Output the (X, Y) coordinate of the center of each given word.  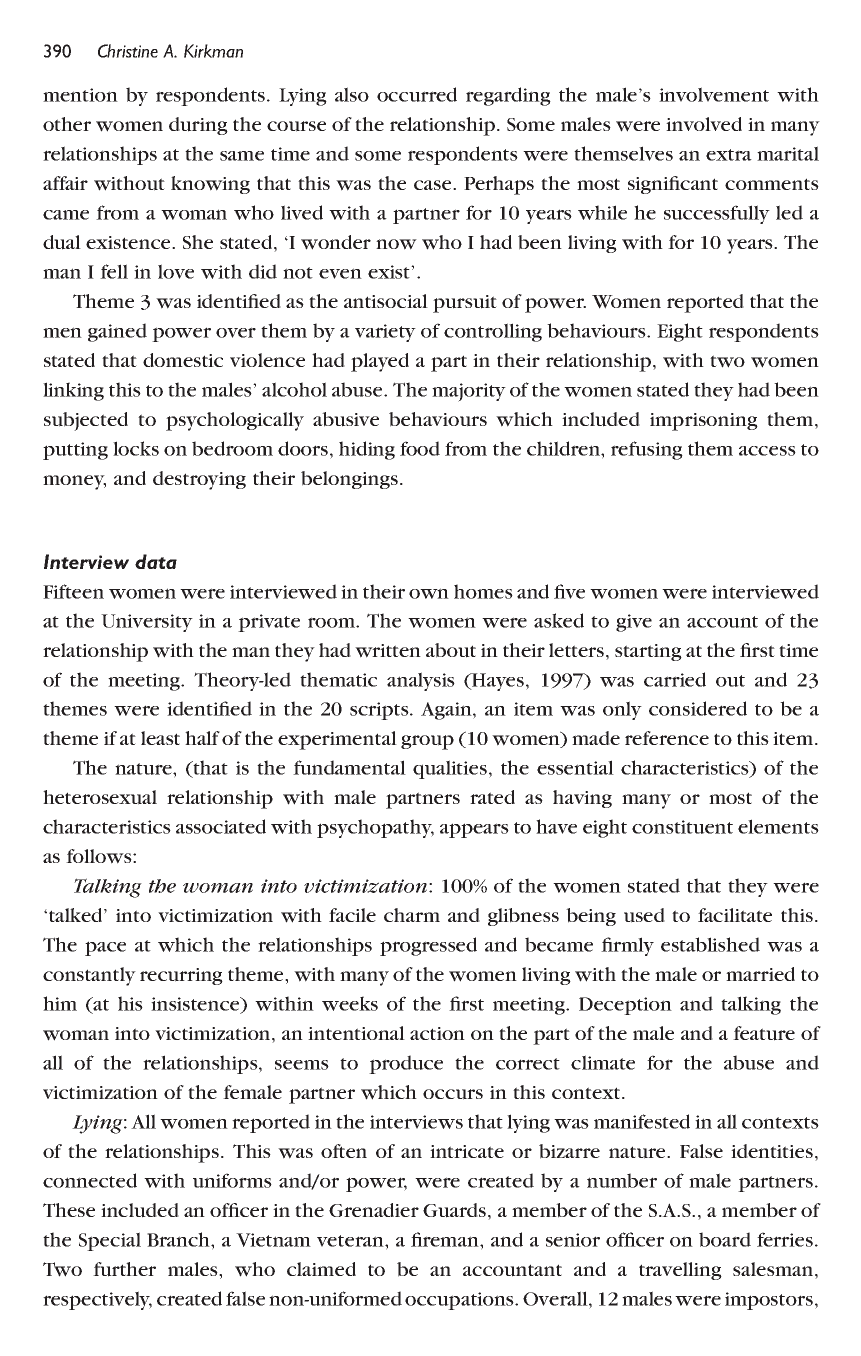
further (124, 1269)
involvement (714, 94)
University (147, 623)
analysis (421, 681)
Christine (128, 51)
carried (675, 679)
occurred (417, 94)
